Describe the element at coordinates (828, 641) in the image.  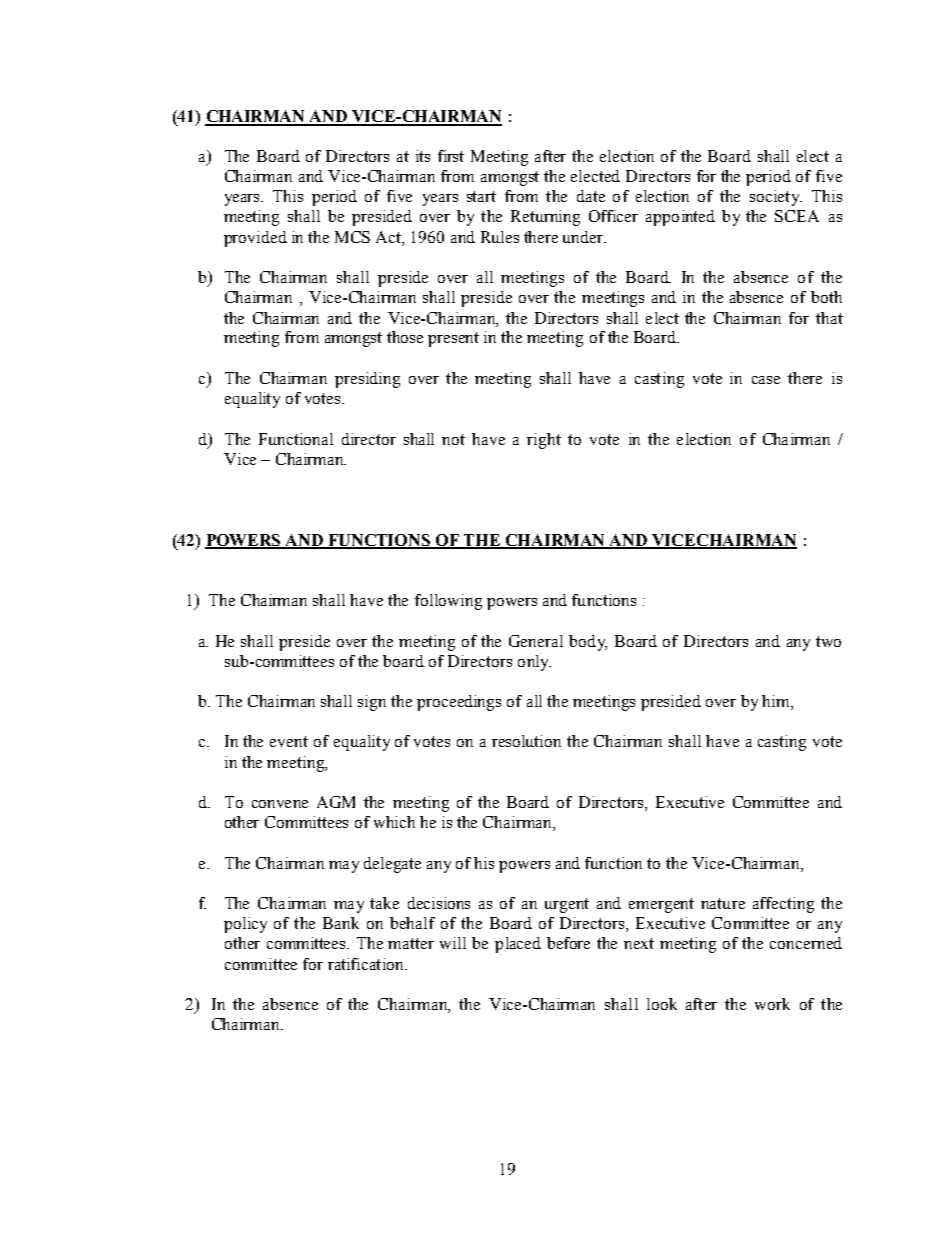
I see `two` at that location.
